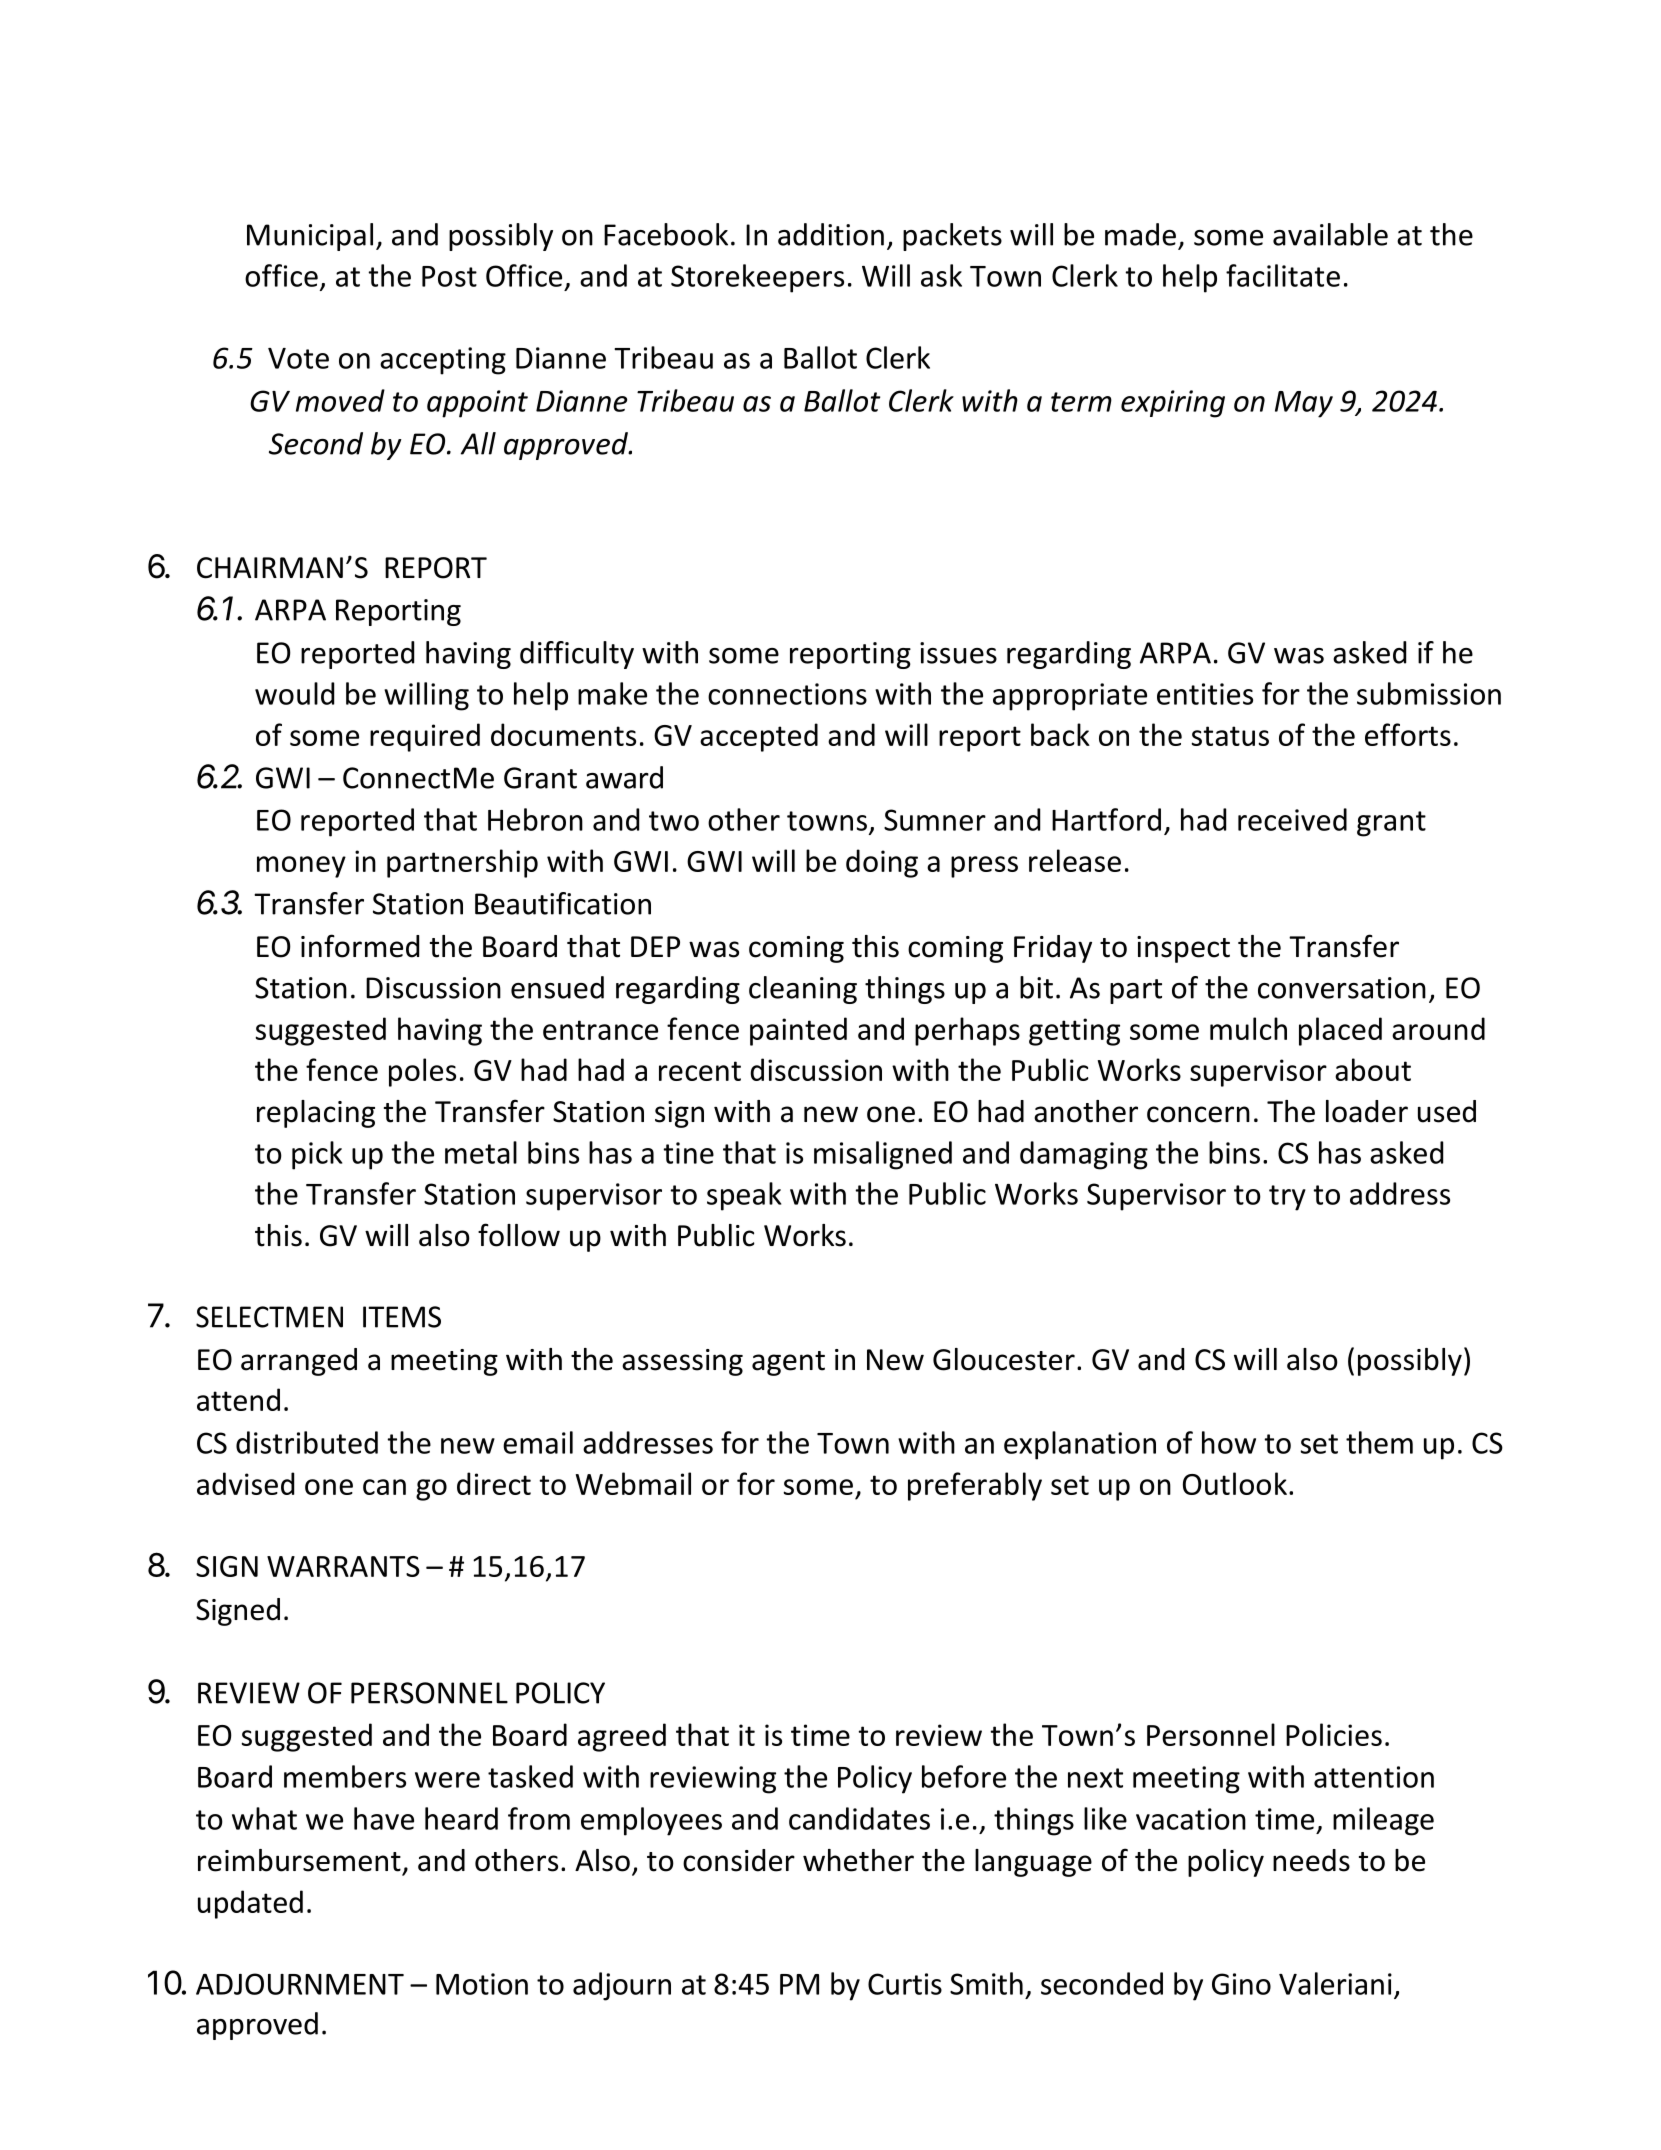 The width and height of the page is (1661, 2150). Describe the element at coordinates (482, 1984) in the page. I see `Motion` at that location.
